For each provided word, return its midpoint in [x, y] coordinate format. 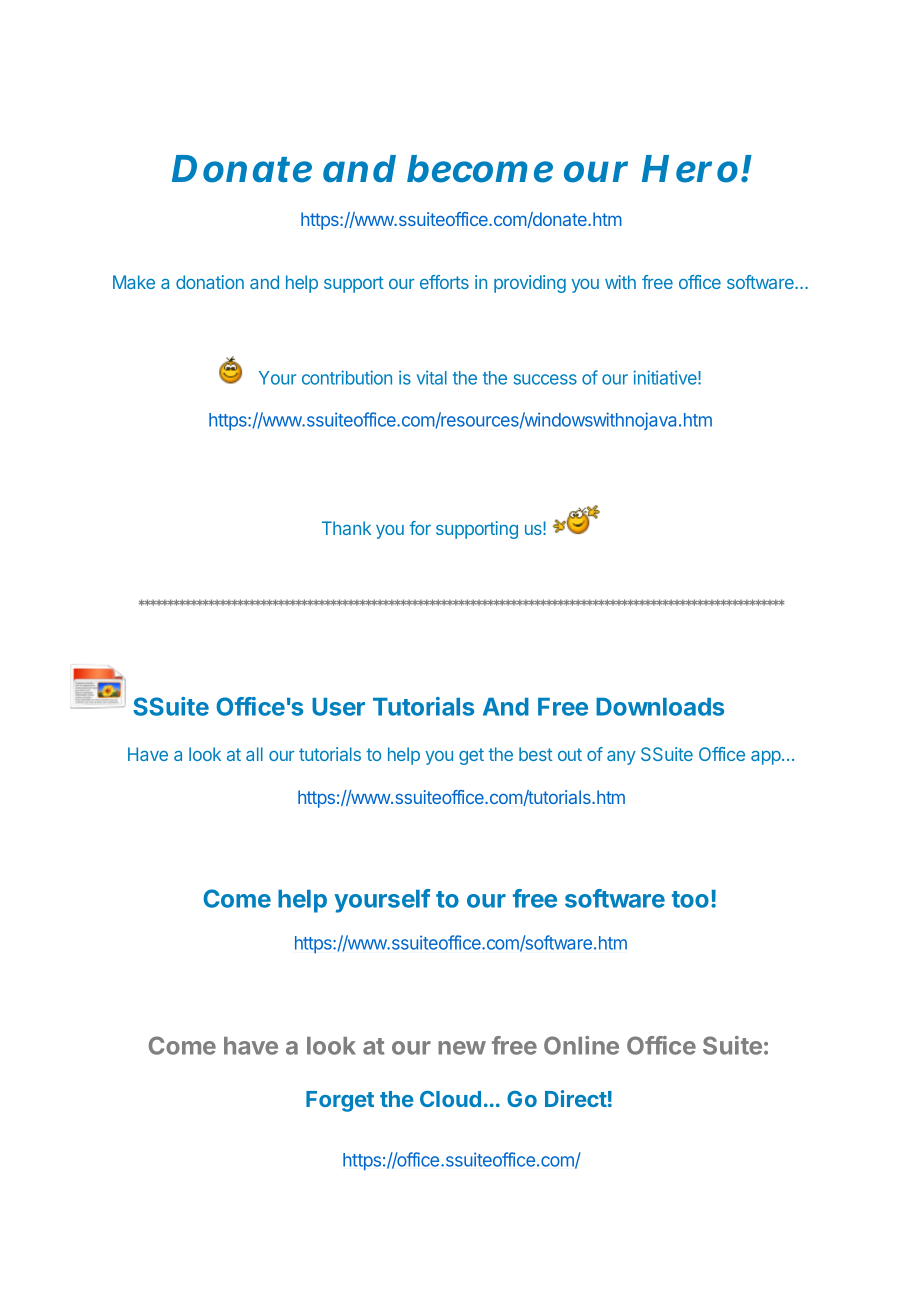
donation [210, 282]
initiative [666, 377]
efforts [444, 282]
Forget [340, 1101]
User [338, 707]
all [254, 754]
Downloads [660, 707]
